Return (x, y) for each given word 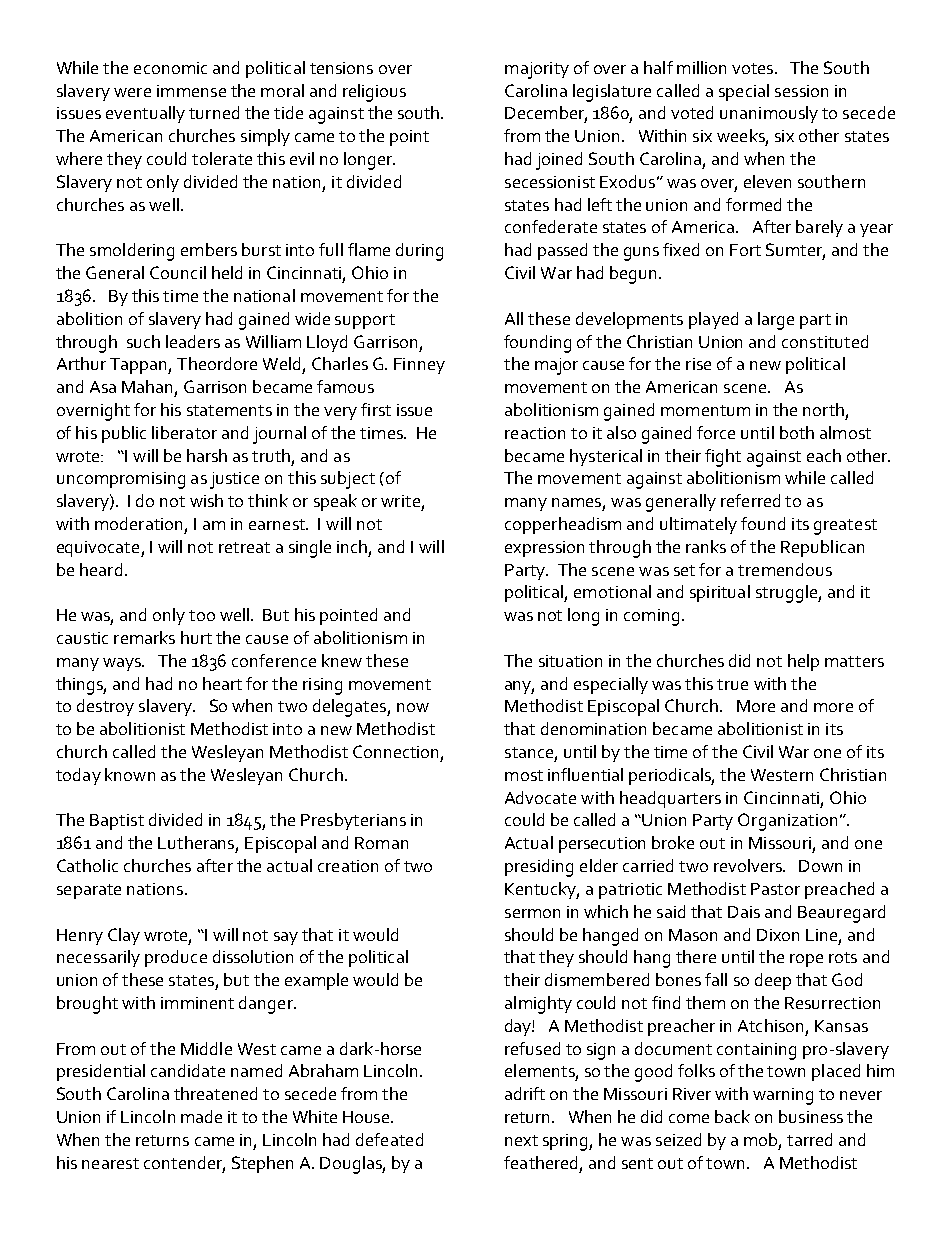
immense (191, 91)
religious (374, 93)
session (801, 91)
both (797, 432)
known (130, 774)
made (201, 1116)
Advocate (540, 797)
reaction (535, 433)
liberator (184, 432)
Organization (787, 822)
